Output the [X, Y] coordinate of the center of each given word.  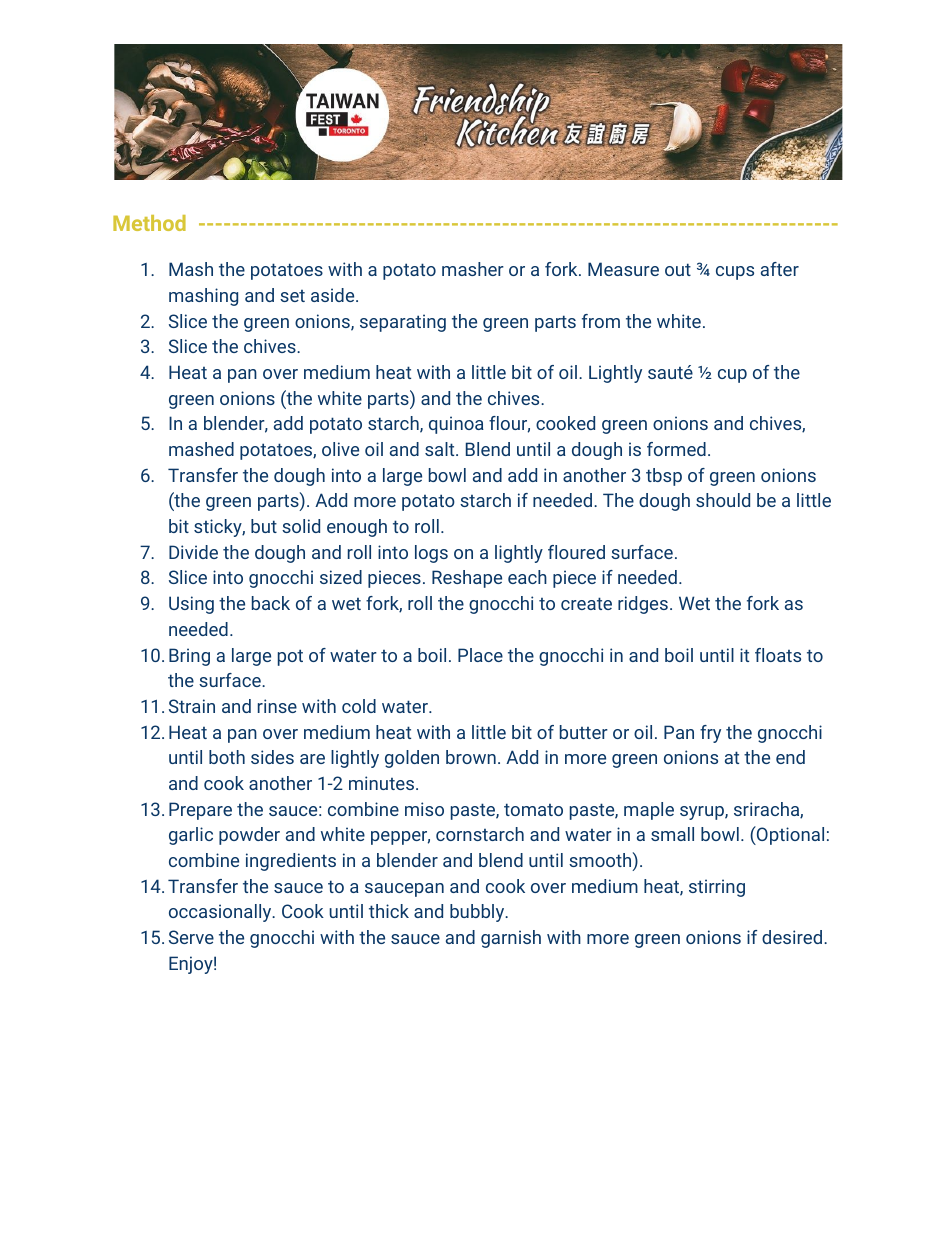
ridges [643, 605]
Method [149, 223]
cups [735, 273]
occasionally [221, 913]
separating [403, 323]
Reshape [467, 579]
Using [191, 605]
